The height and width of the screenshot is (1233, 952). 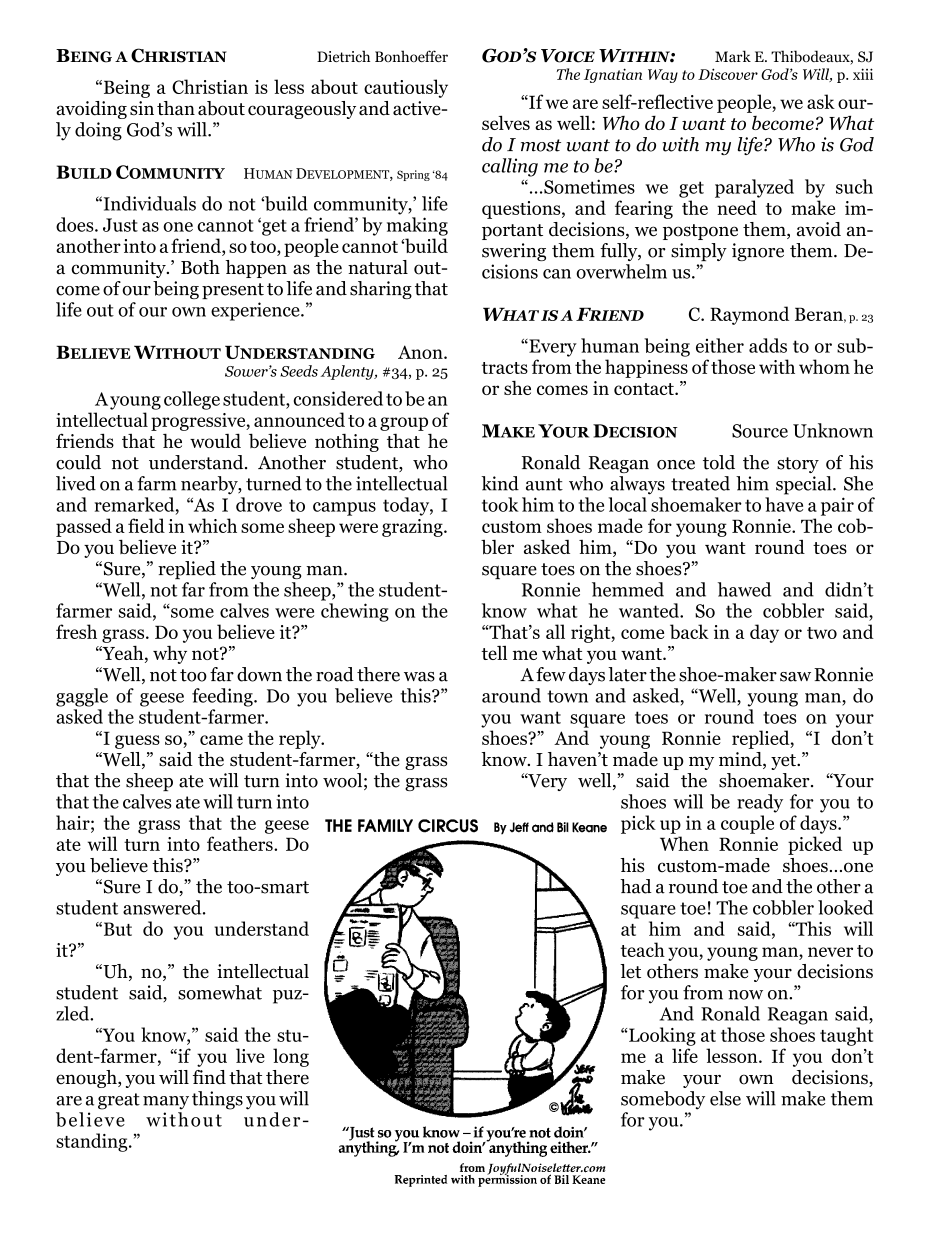 I want to click on Discover, so click(x=728, y=74).
